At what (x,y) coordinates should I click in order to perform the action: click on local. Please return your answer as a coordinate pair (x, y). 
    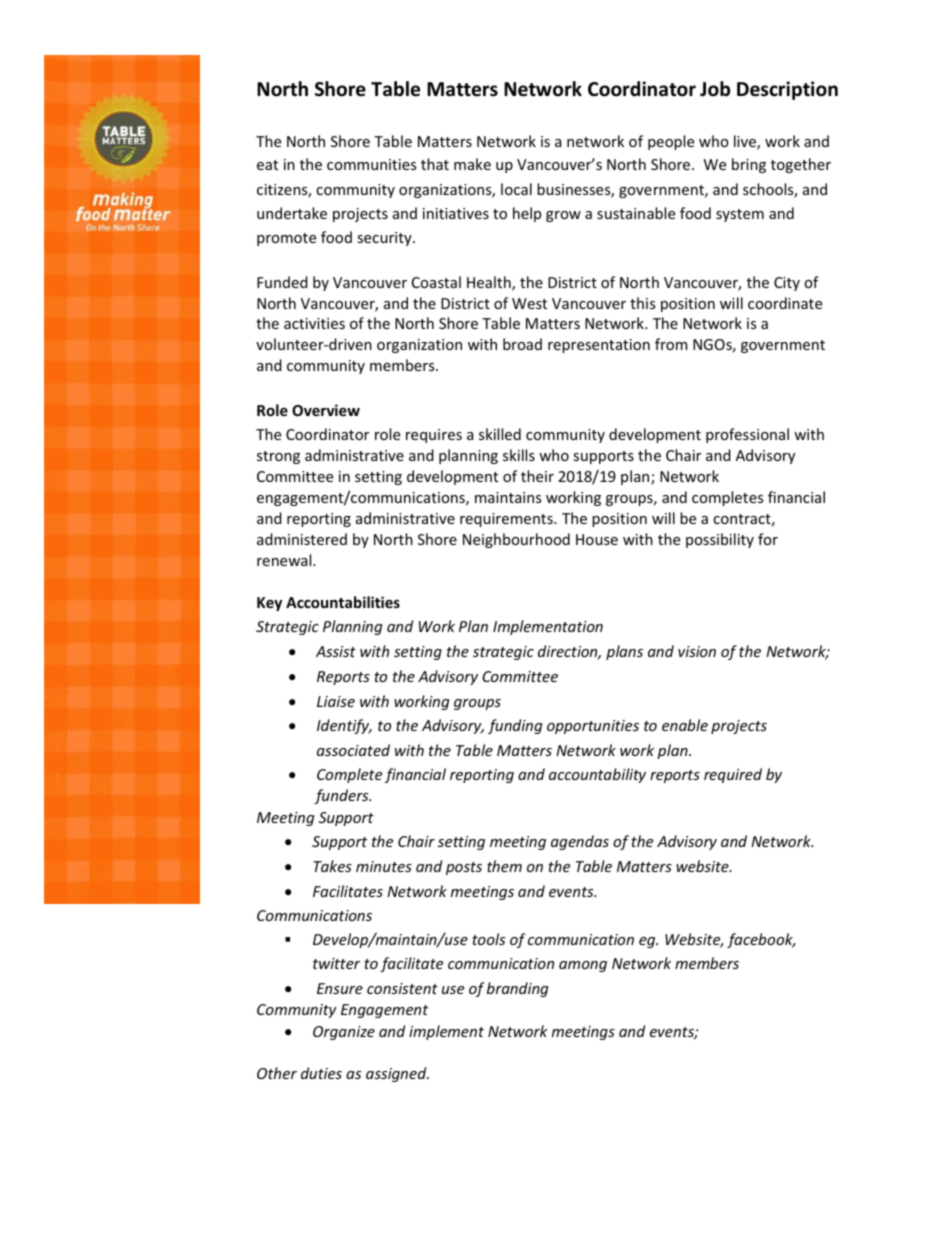
    Looking at the image, I should click on (516, 189).
